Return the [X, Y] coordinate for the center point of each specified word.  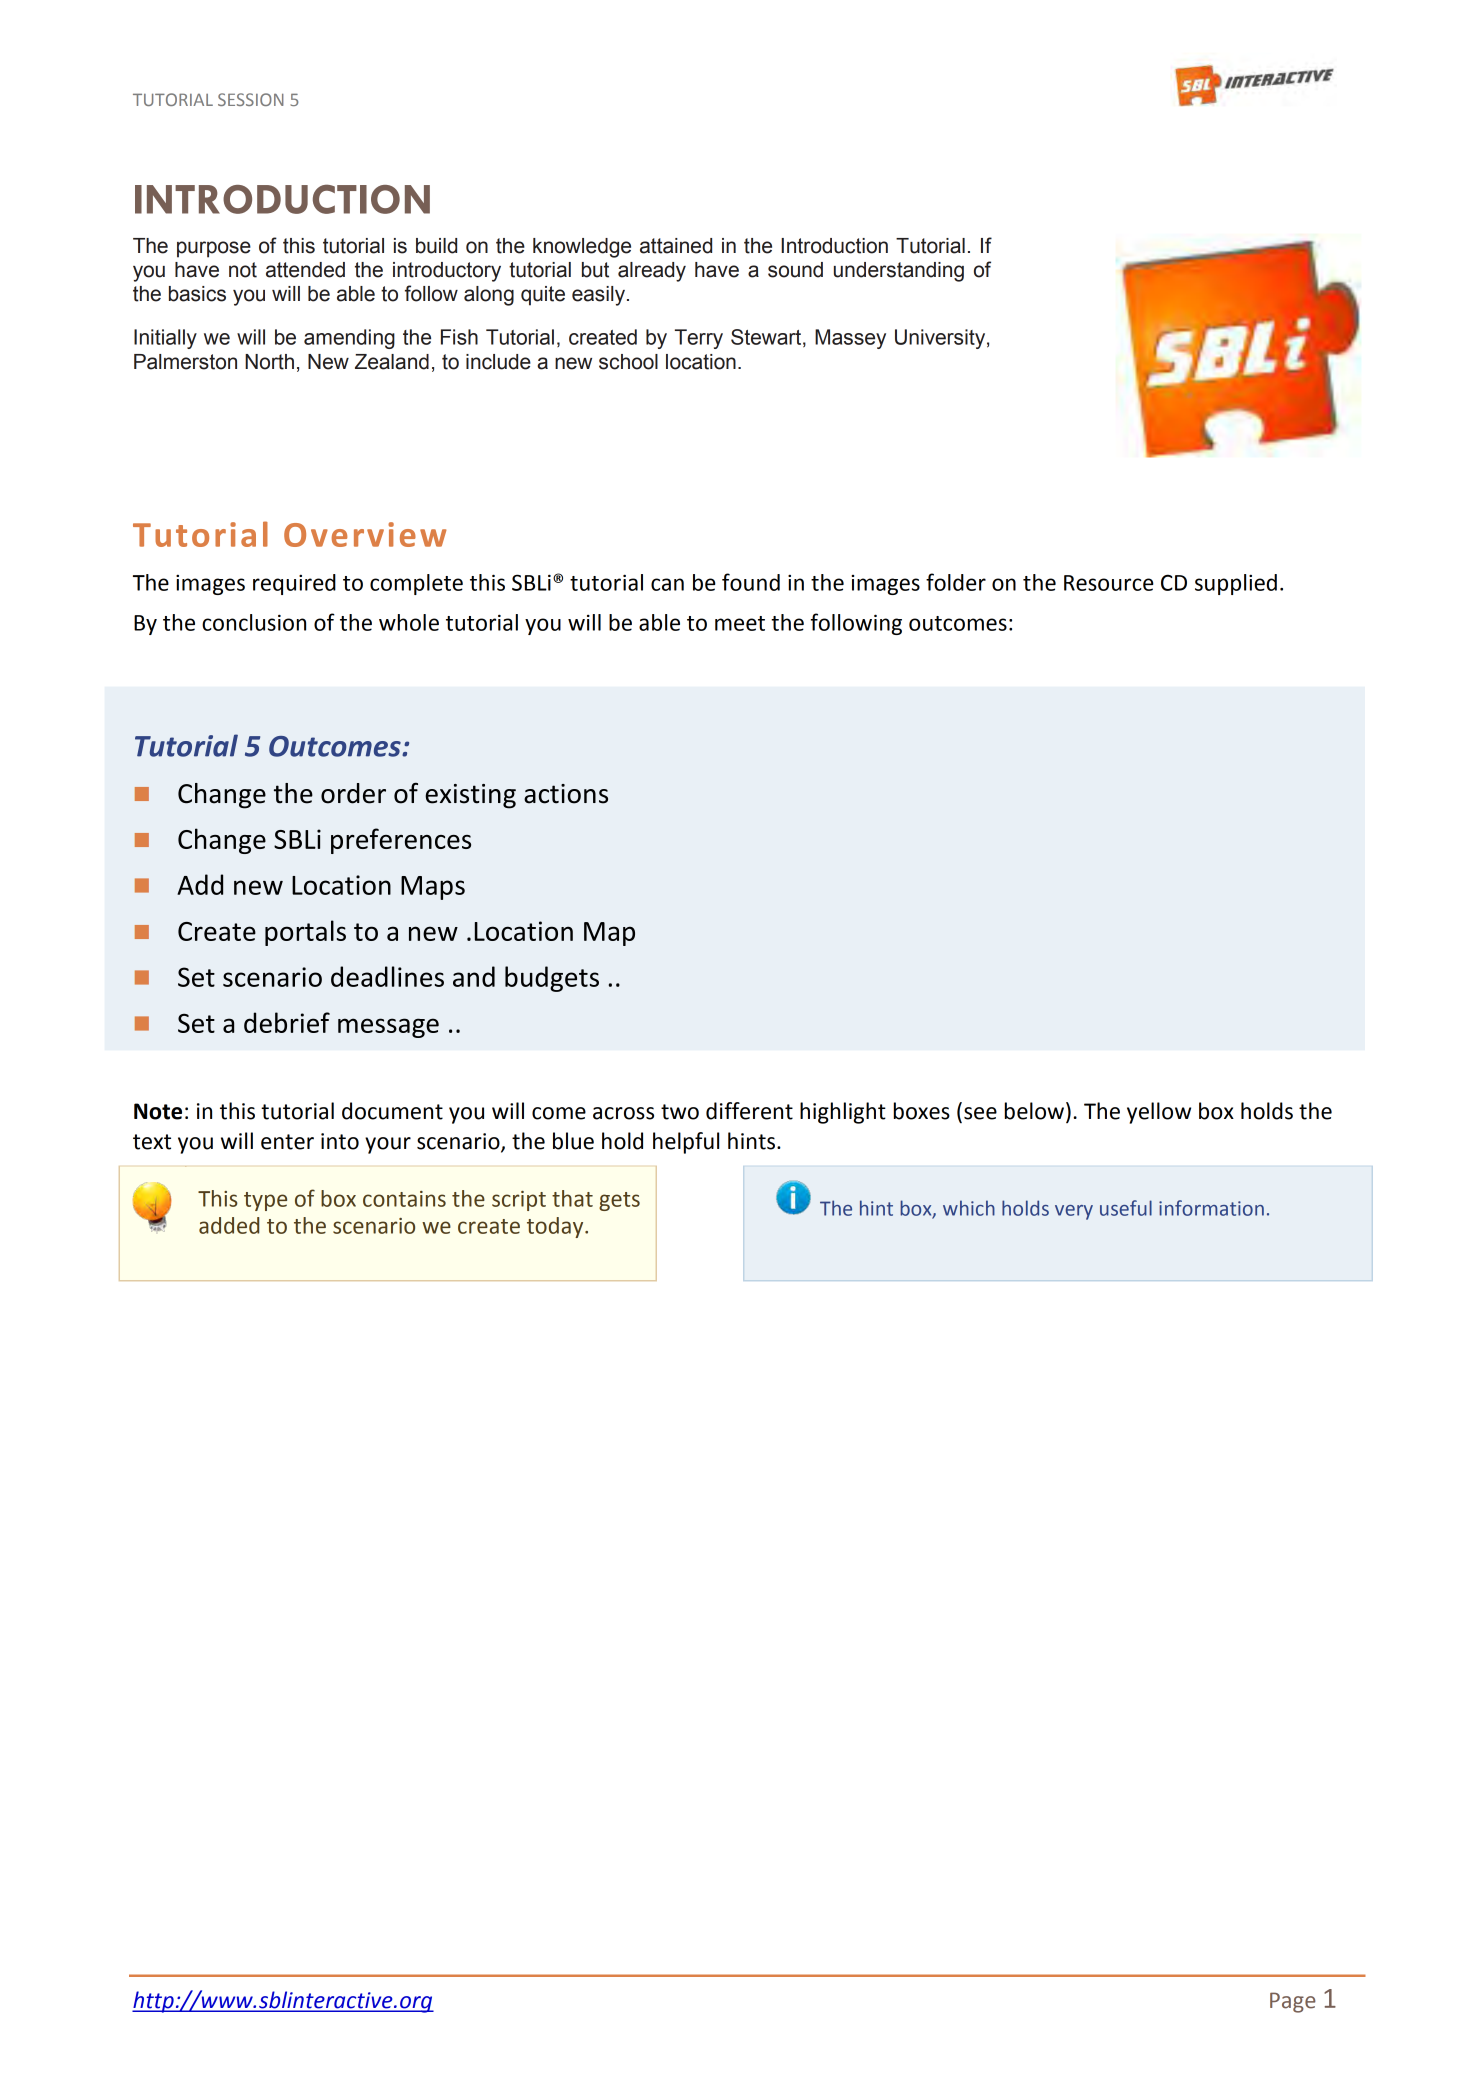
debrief [287, 1022]
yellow [1159, 1113]
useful [1126, 1208]
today [556, 1227]
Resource [1109, 583]
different [749, 1111]
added [229, 1225]
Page [1293, 2002]
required [294, 584]
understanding [899, 272]
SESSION [251, 99]
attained [676, 246]
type [265, 1201]
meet [740, 623]
